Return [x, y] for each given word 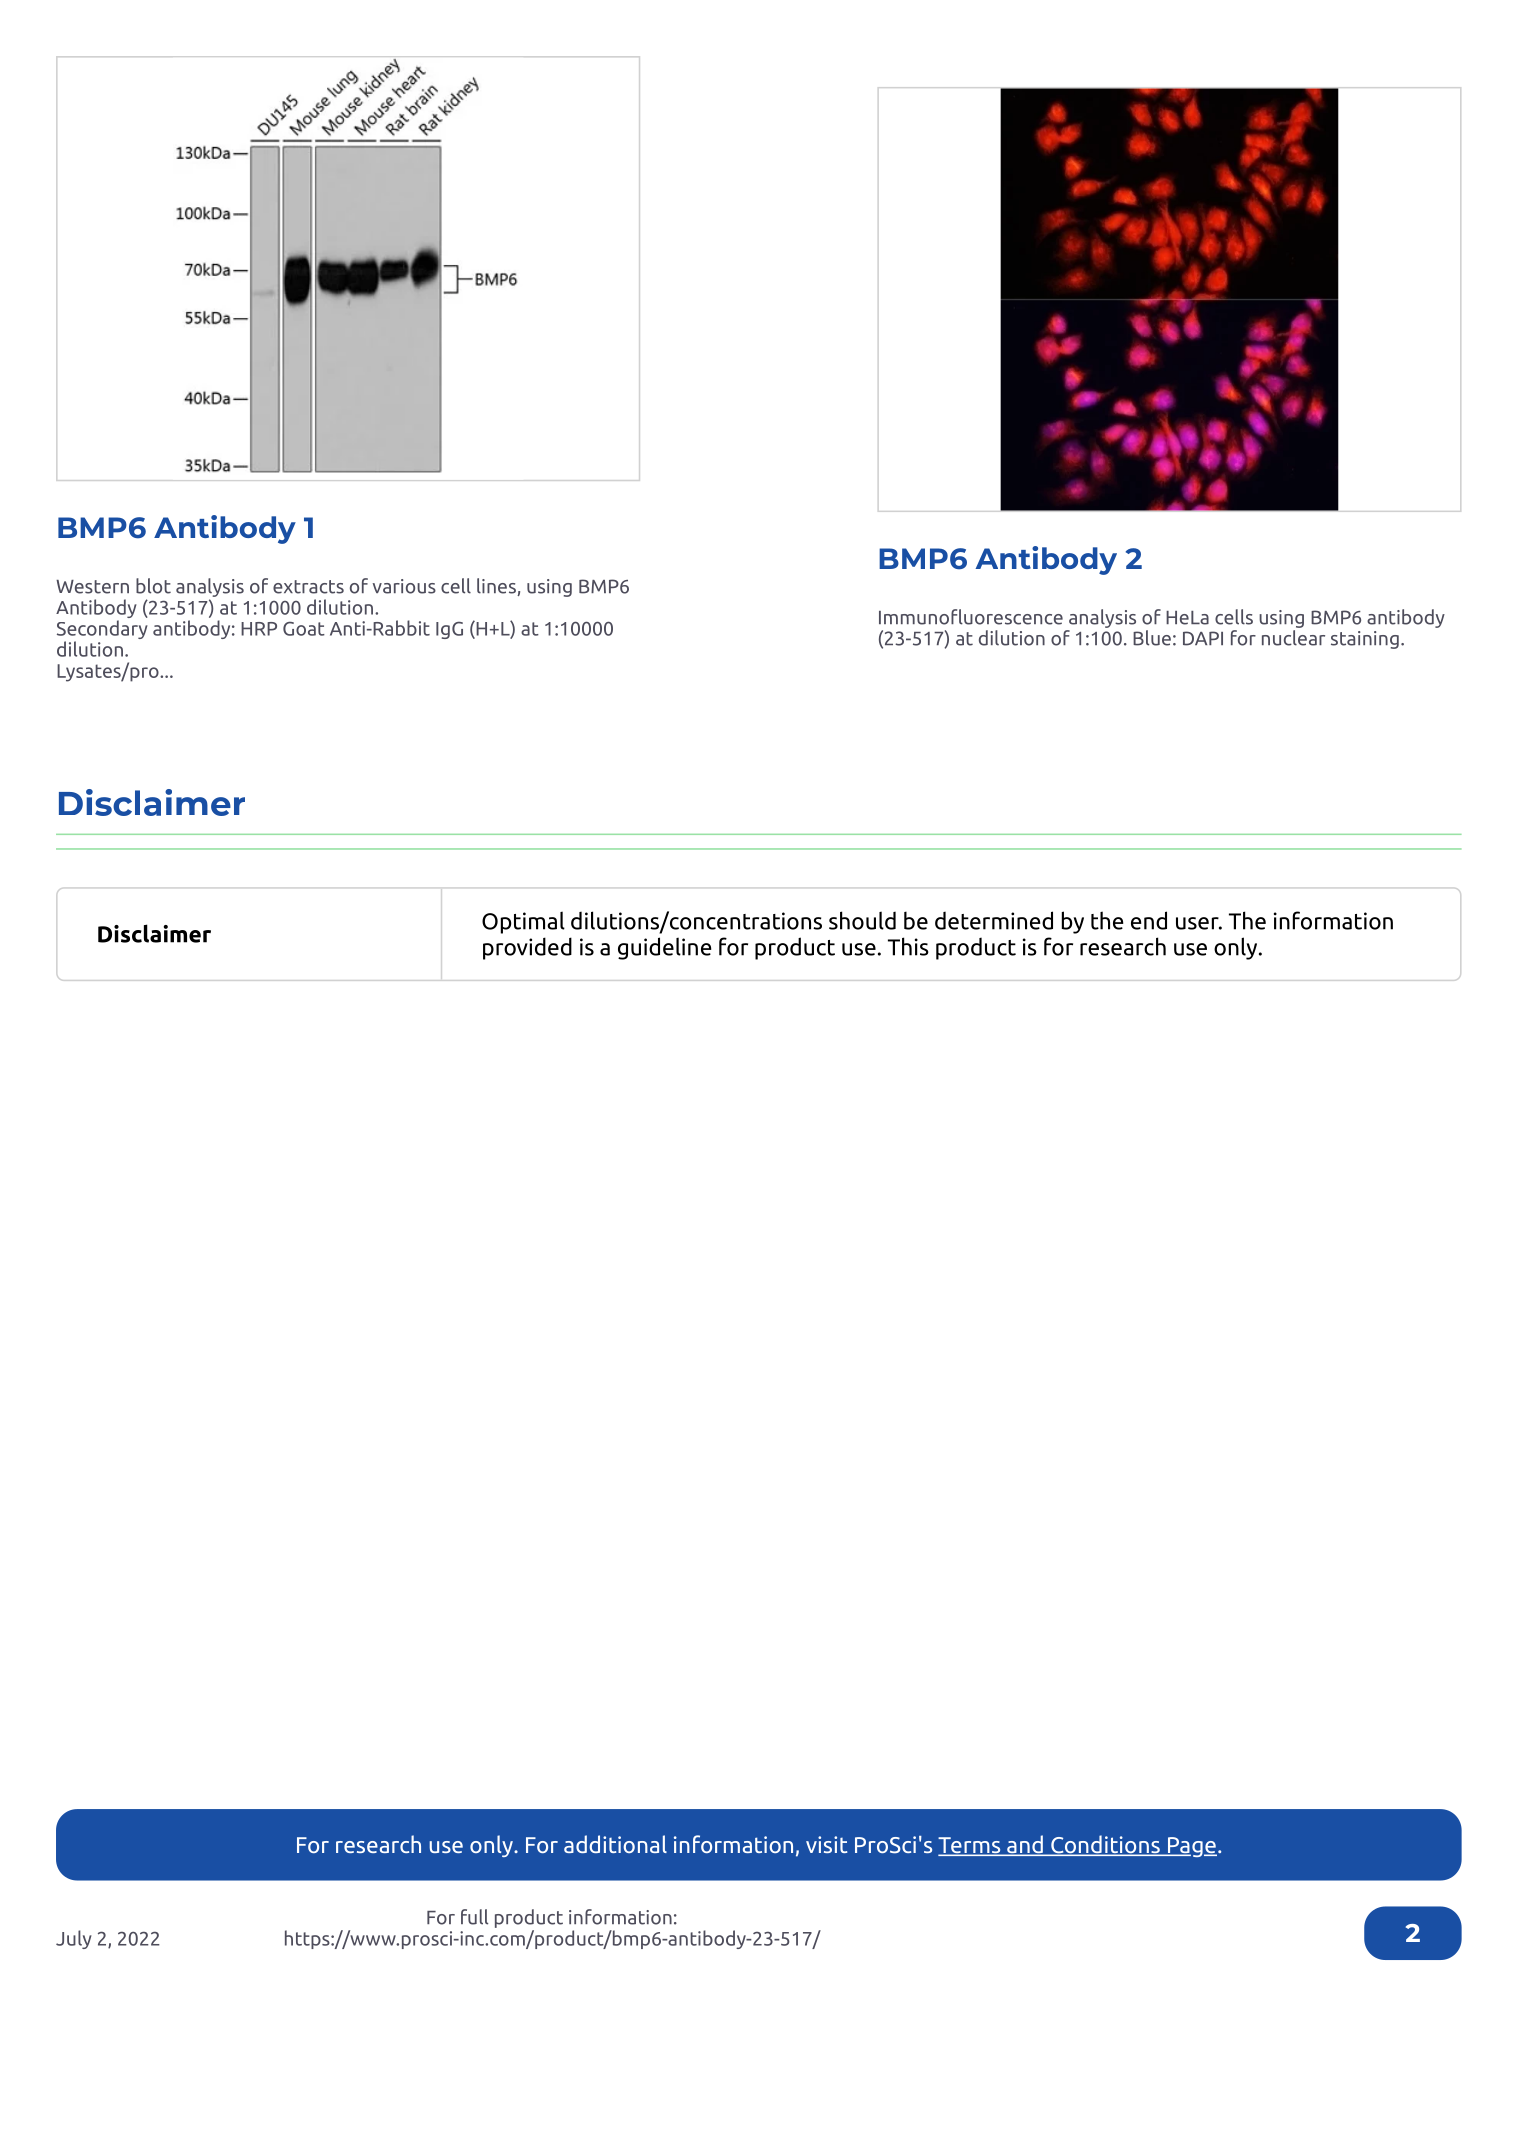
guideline [665, 948]
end [1149, 920]
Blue [1152, 638]
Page [1191, 1847]
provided [527, 948]
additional [615, 1844]
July [74, 1939]
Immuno [914, 618]
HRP [259, 629]
